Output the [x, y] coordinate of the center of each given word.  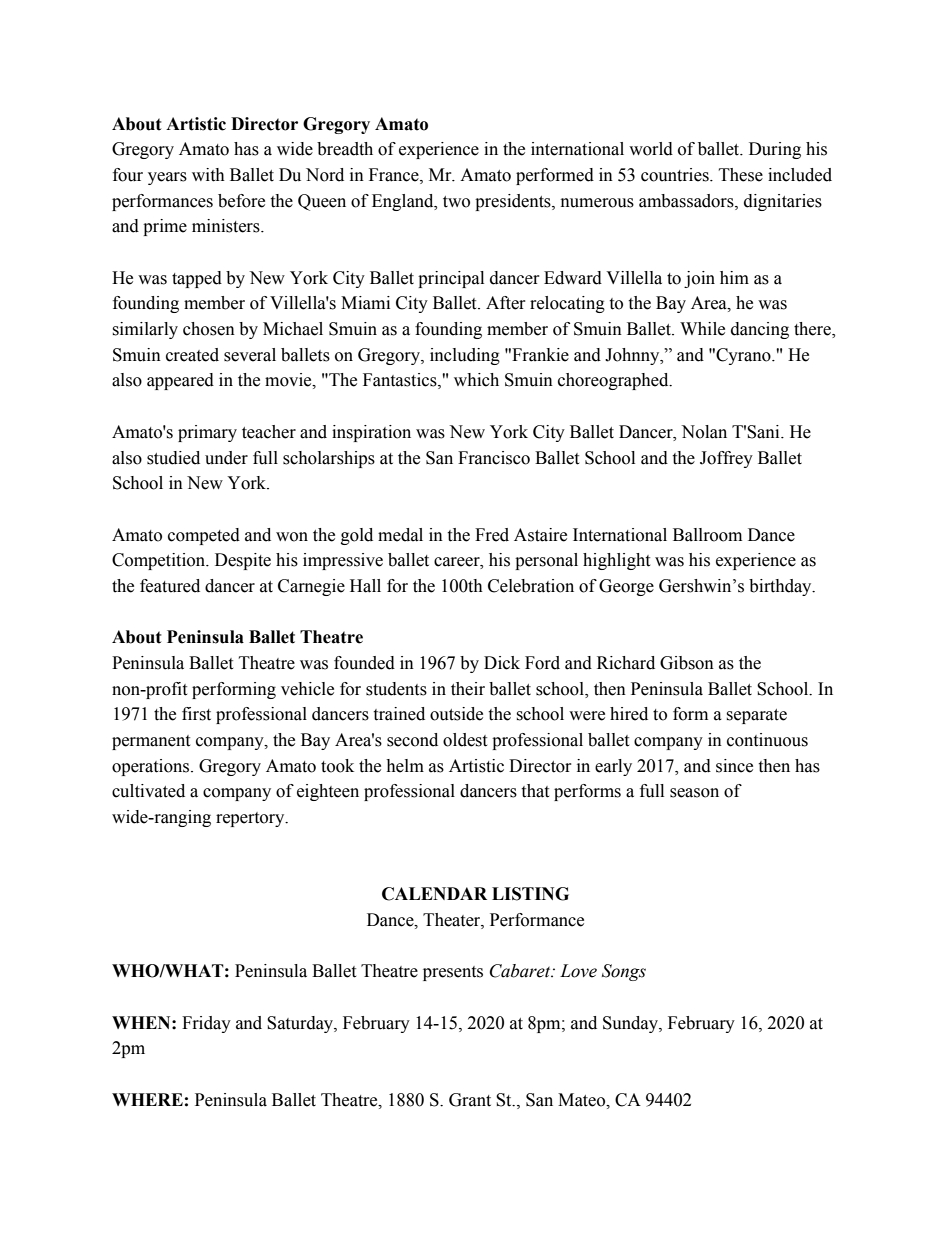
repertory [251, 819]
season [694, 793]
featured [170, 586]
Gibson [687, 663]
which [476, 380]
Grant [470, 1100]
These [741, 175]
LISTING [530, 894]
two [456, 202]
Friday [206, 1024]
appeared [180, 381]
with [208, 175]
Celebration [531, 586]
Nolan [704, 432]
